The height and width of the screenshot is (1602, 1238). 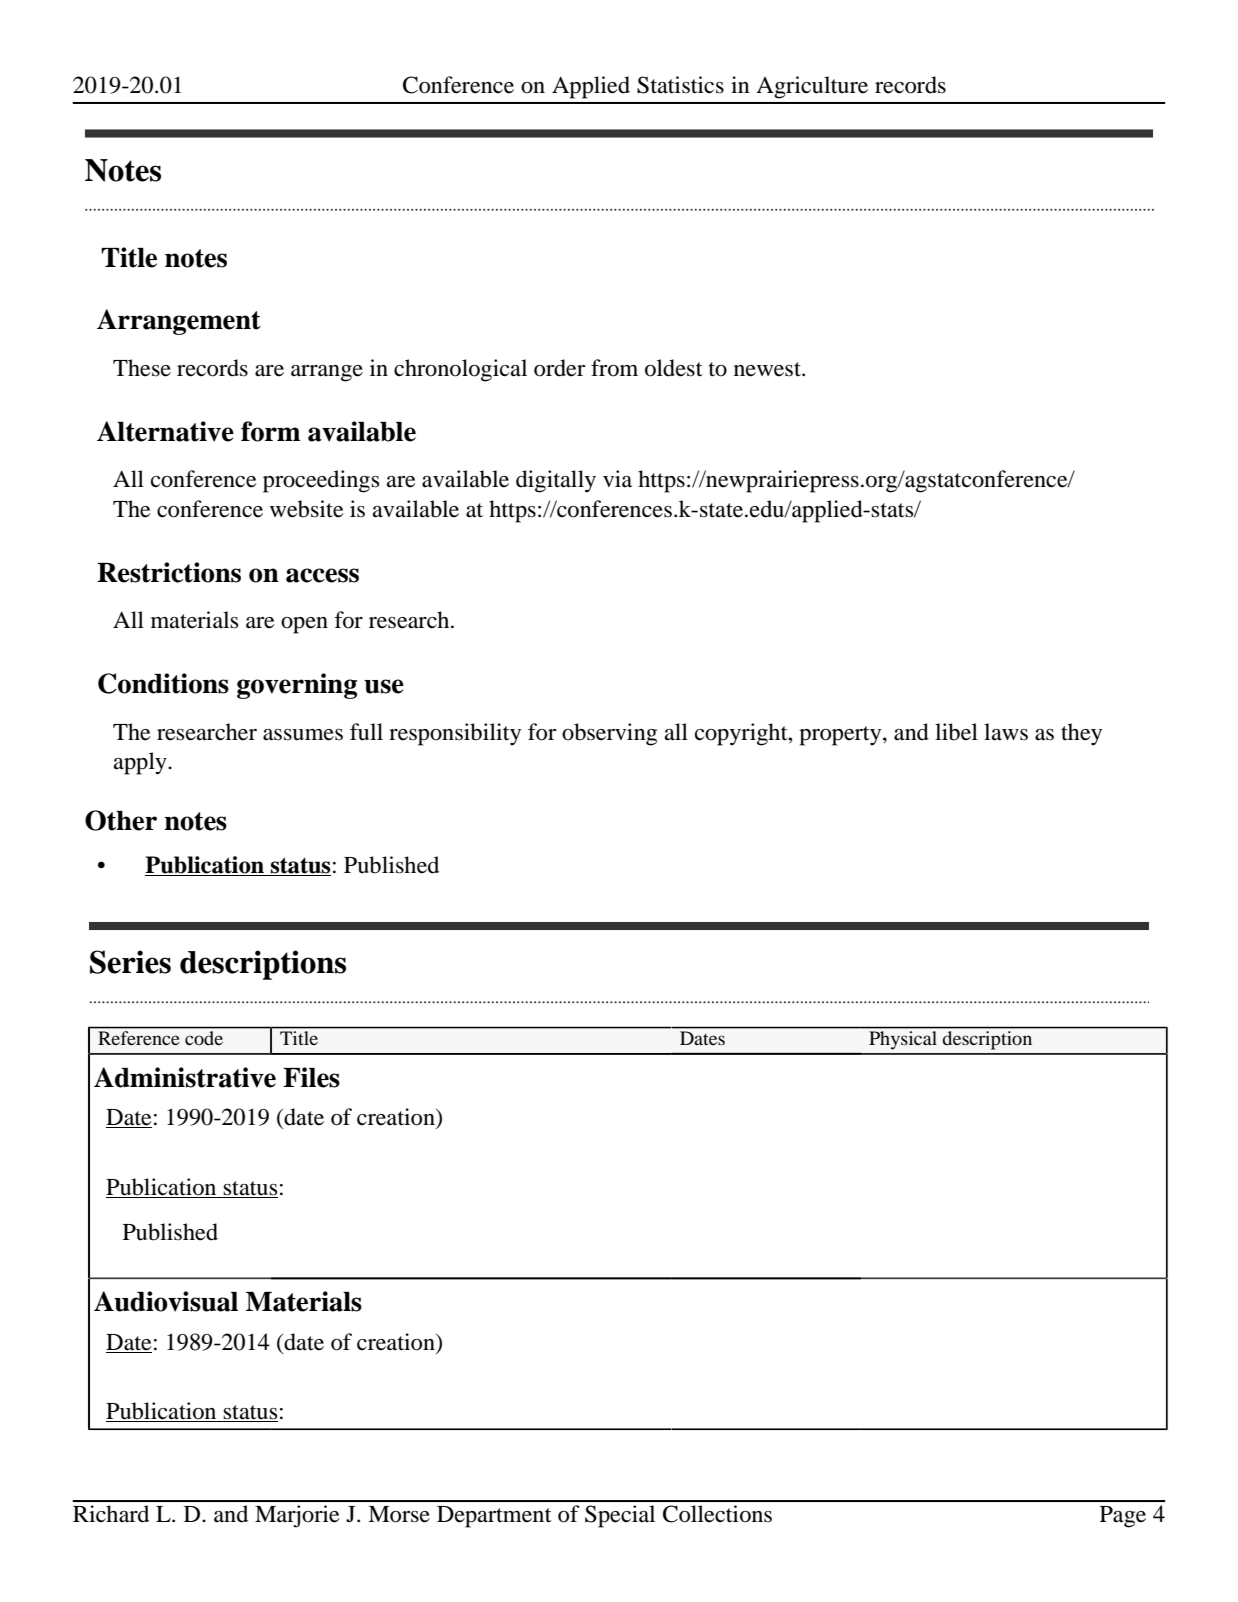 I want to click on Page, so click(x=1123, y=1517).
